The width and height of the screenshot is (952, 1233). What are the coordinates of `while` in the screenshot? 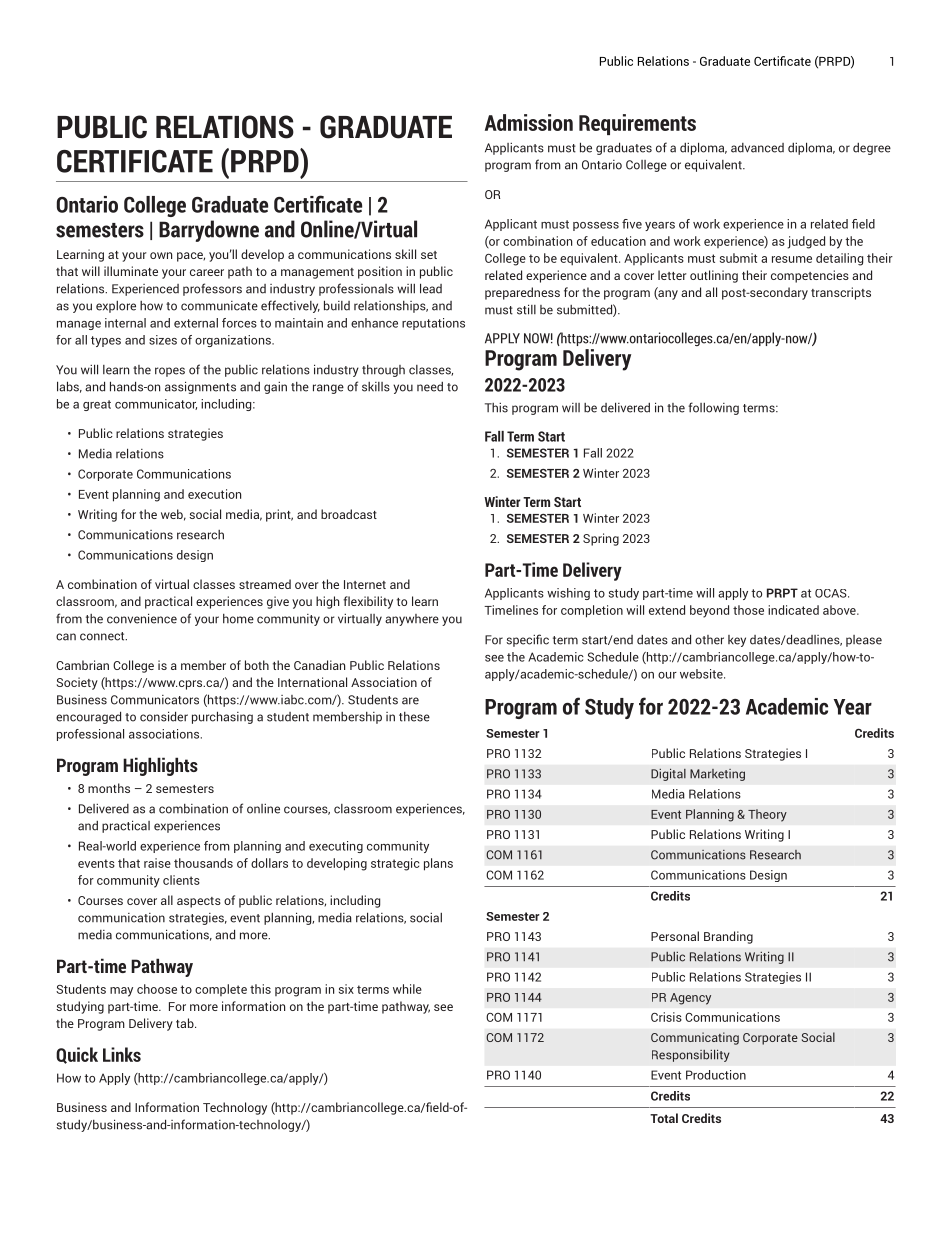 It's located at (407, 989).
